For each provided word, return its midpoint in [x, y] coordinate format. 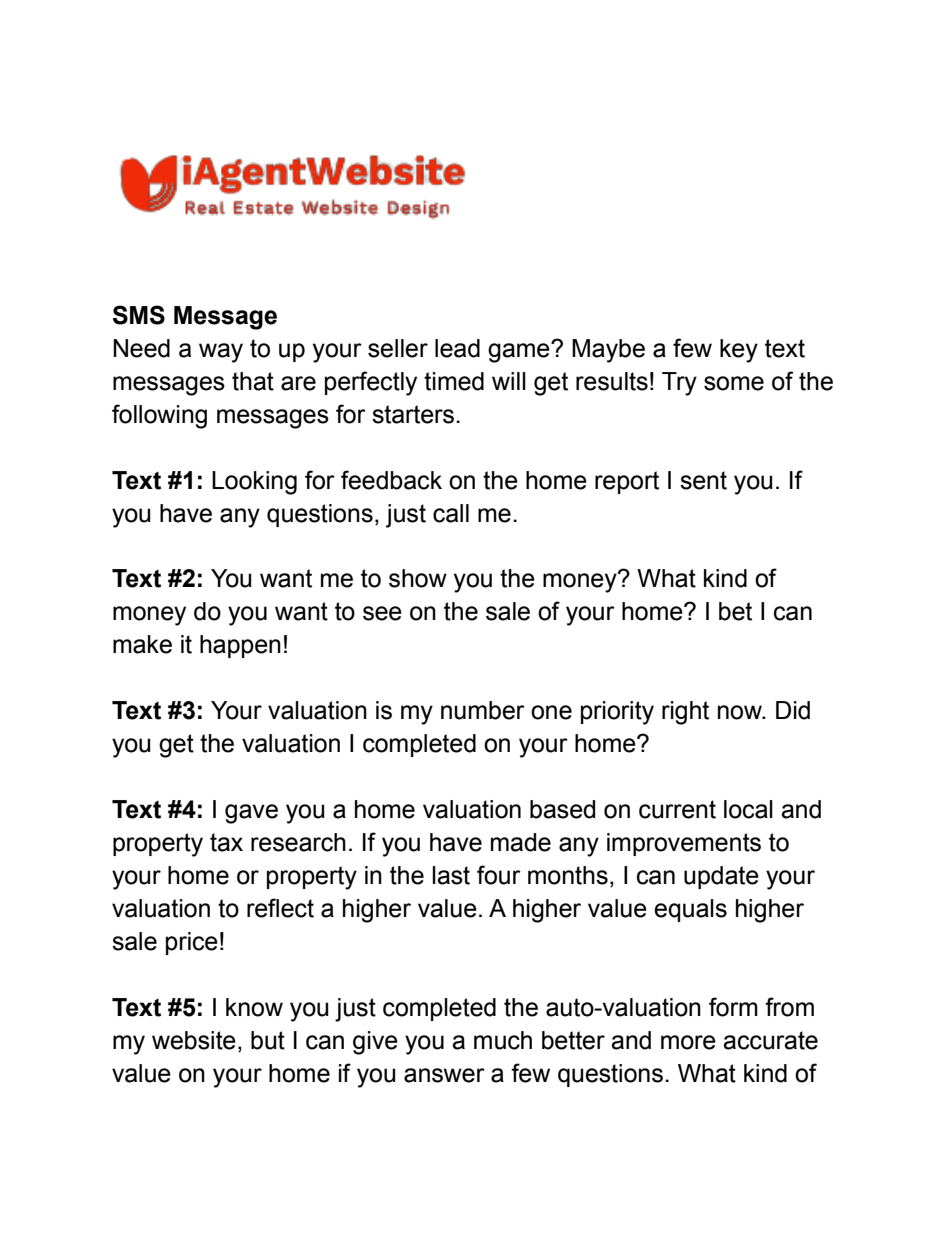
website [194, 1040]
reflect [280, 908]
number [483, 710]
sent [703, 480]
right [685, 713]
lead [457, 348]
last [451, 875]
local [748, 809]
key [739, 351]
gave [251, 814]
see [382, 613]
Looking [254, 483]
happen [240, 646]
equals [690, 910]
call [451, 513]
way [221, 353]
